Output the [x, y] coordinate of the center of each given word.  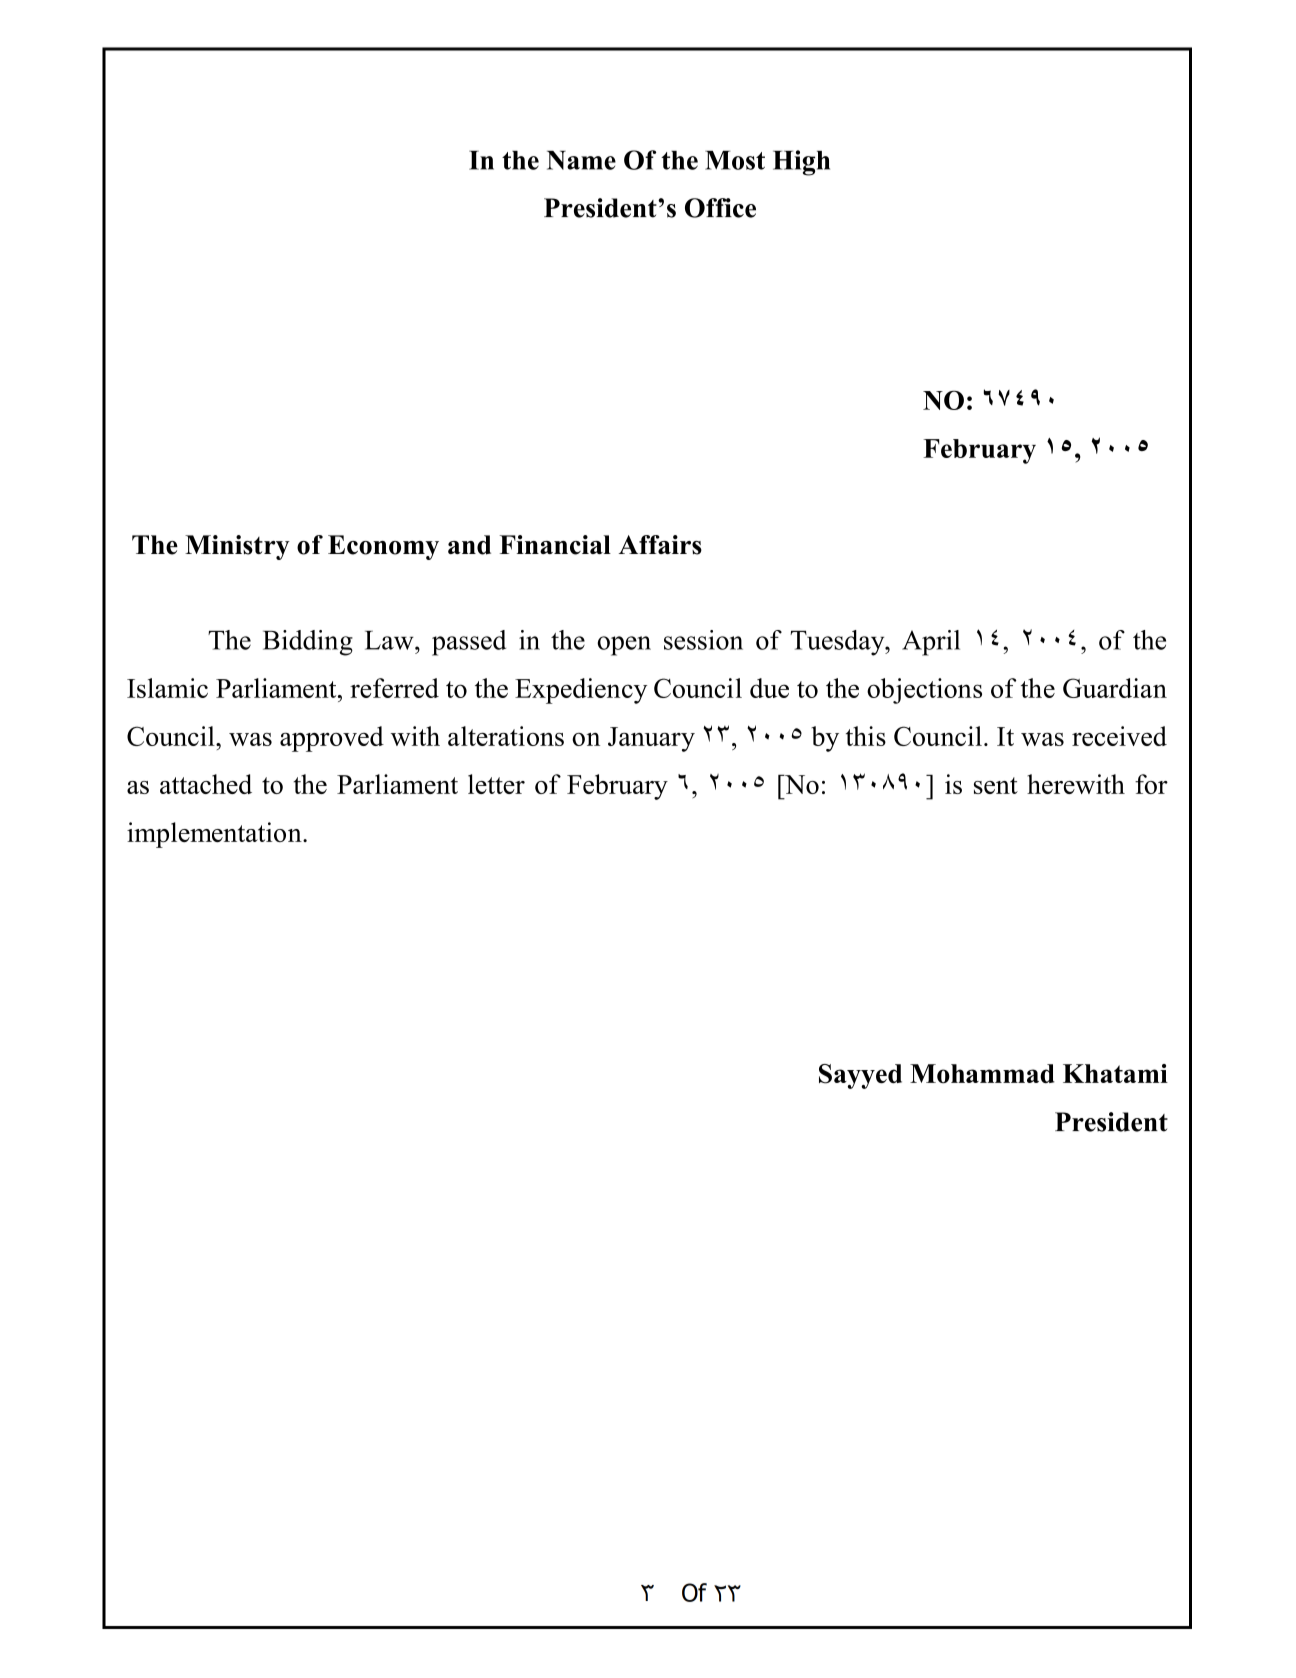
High [801, 163]
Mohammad [982, 1074]
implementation [215, 835]
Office [720, 208]
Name [581, 160]
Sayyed [860, 1076]
